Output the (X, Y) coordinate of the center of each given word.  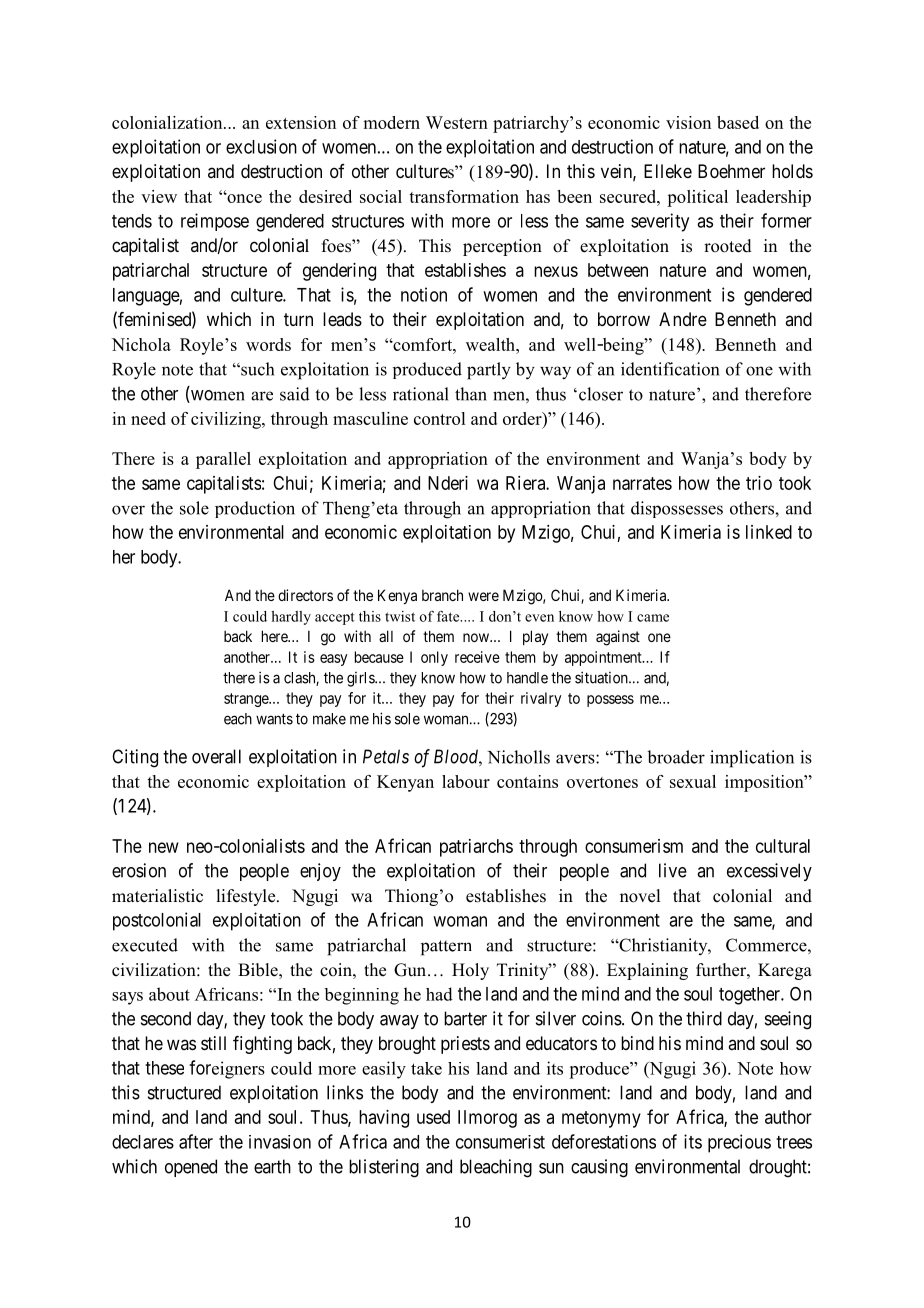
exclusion (261, 146)
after (196, 1141)
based (738, 122)
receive (477, 657)
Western (457, 122)
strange (247, 700)
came (653, 618)
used (433, 1117)
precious (739, 1143)
